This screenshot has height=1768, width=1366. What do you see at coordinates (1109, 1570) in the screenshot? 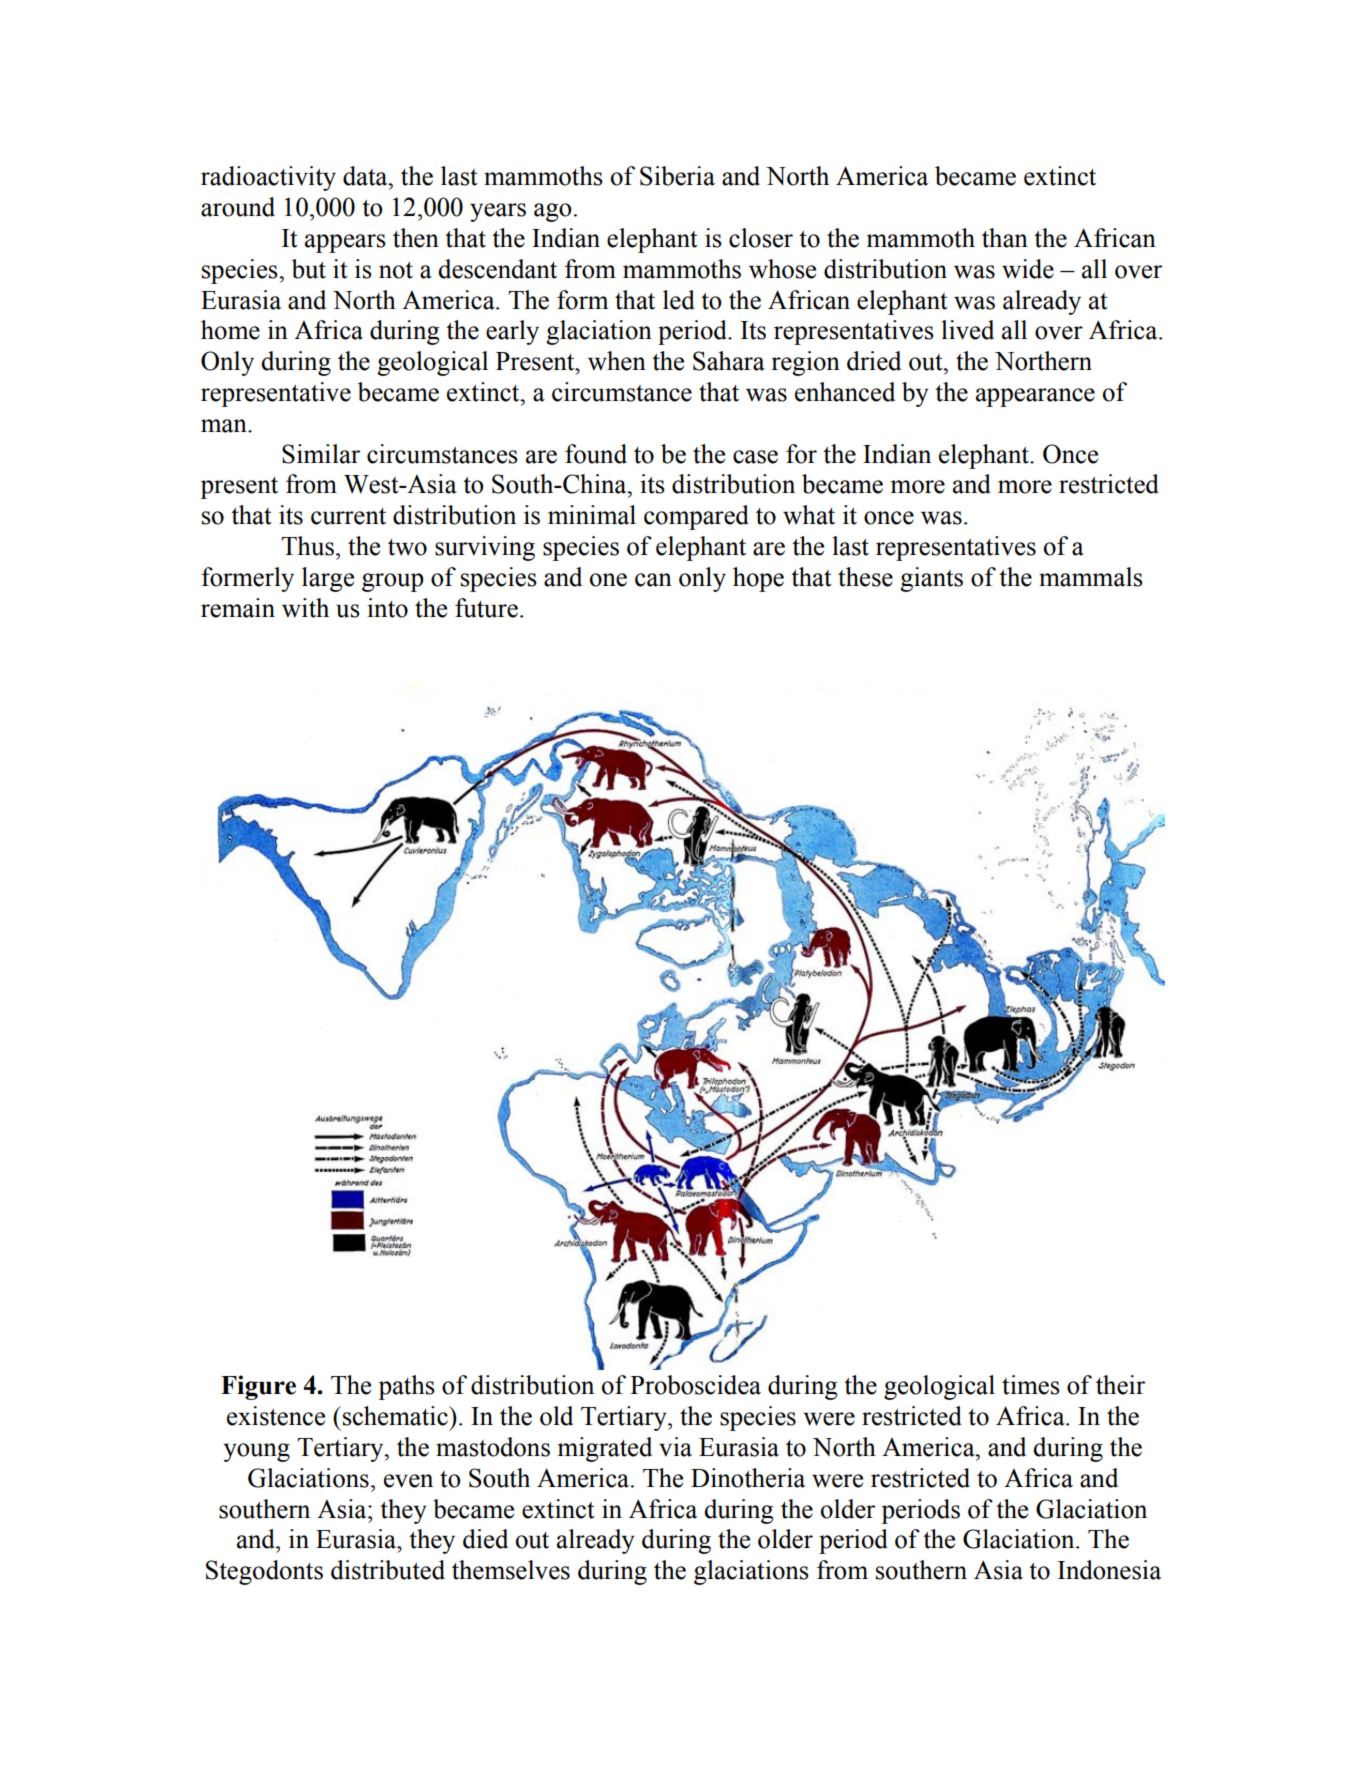
I see `Indonesia` at bounding box center [1109, 1570].
